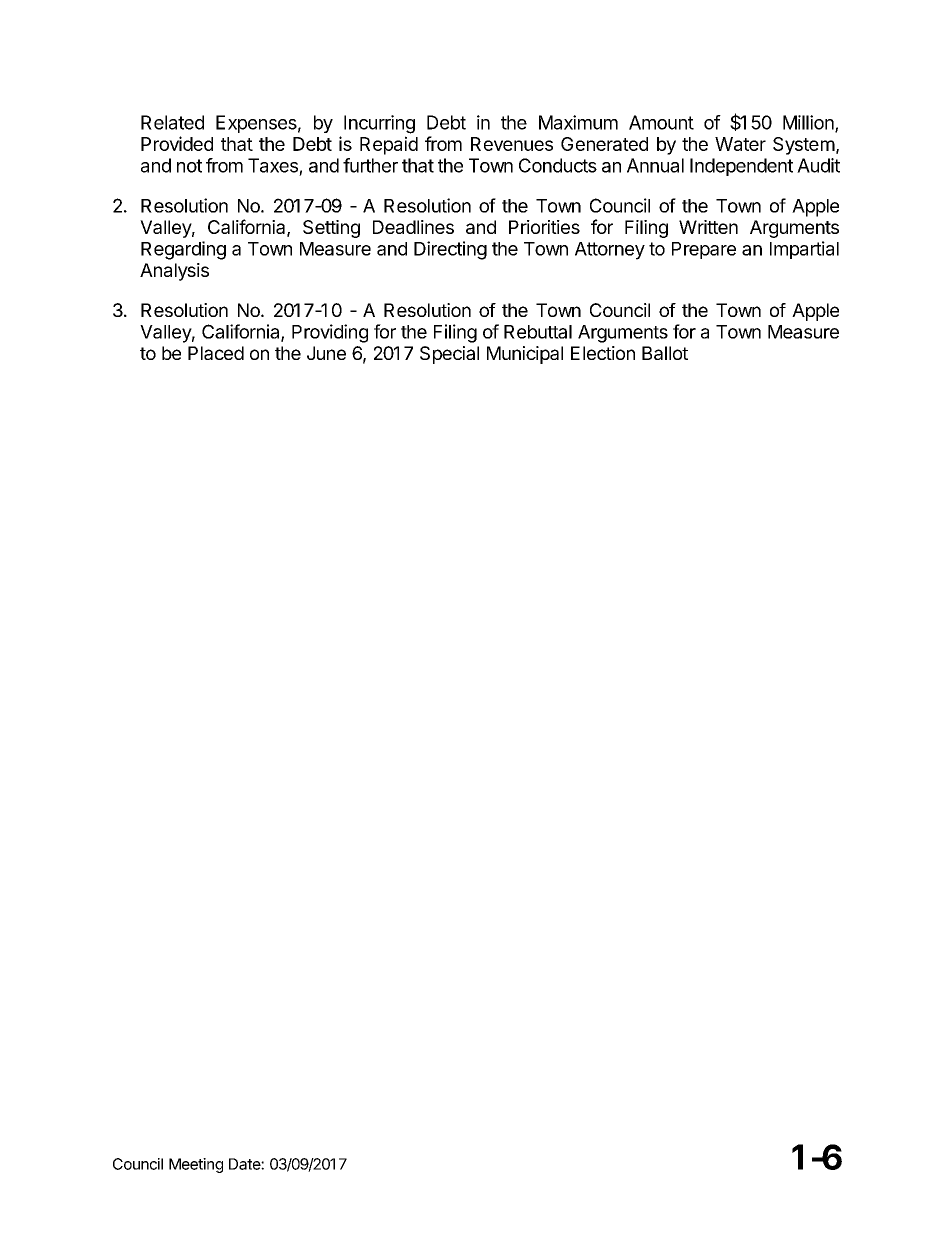 This page has width=952, height=1233. I want to click on Municipal, so click(525, 355).
